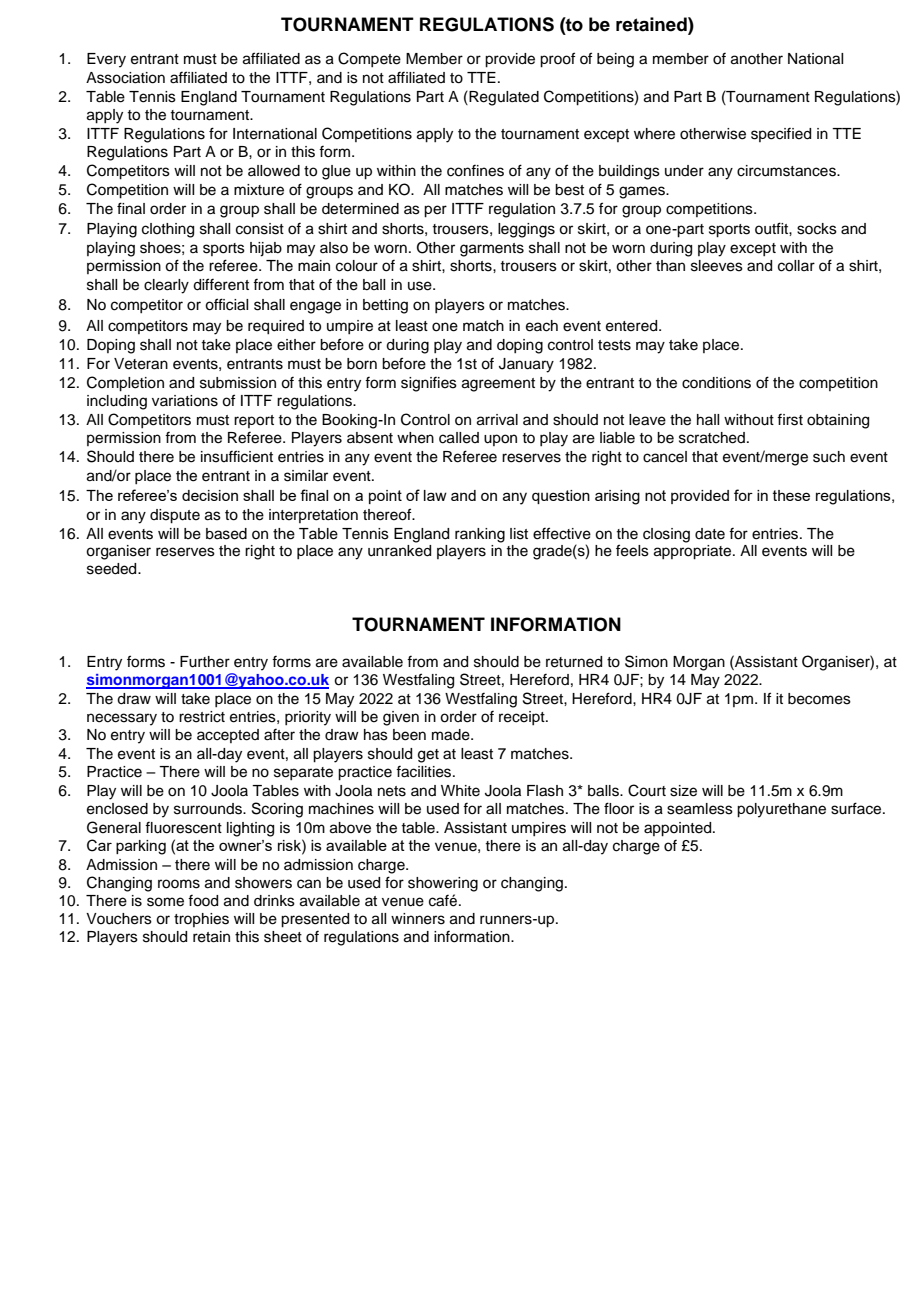  What do you see at coordinates (523, 718) in the page?
I see `receipt` at bounding box center [523, 718].
